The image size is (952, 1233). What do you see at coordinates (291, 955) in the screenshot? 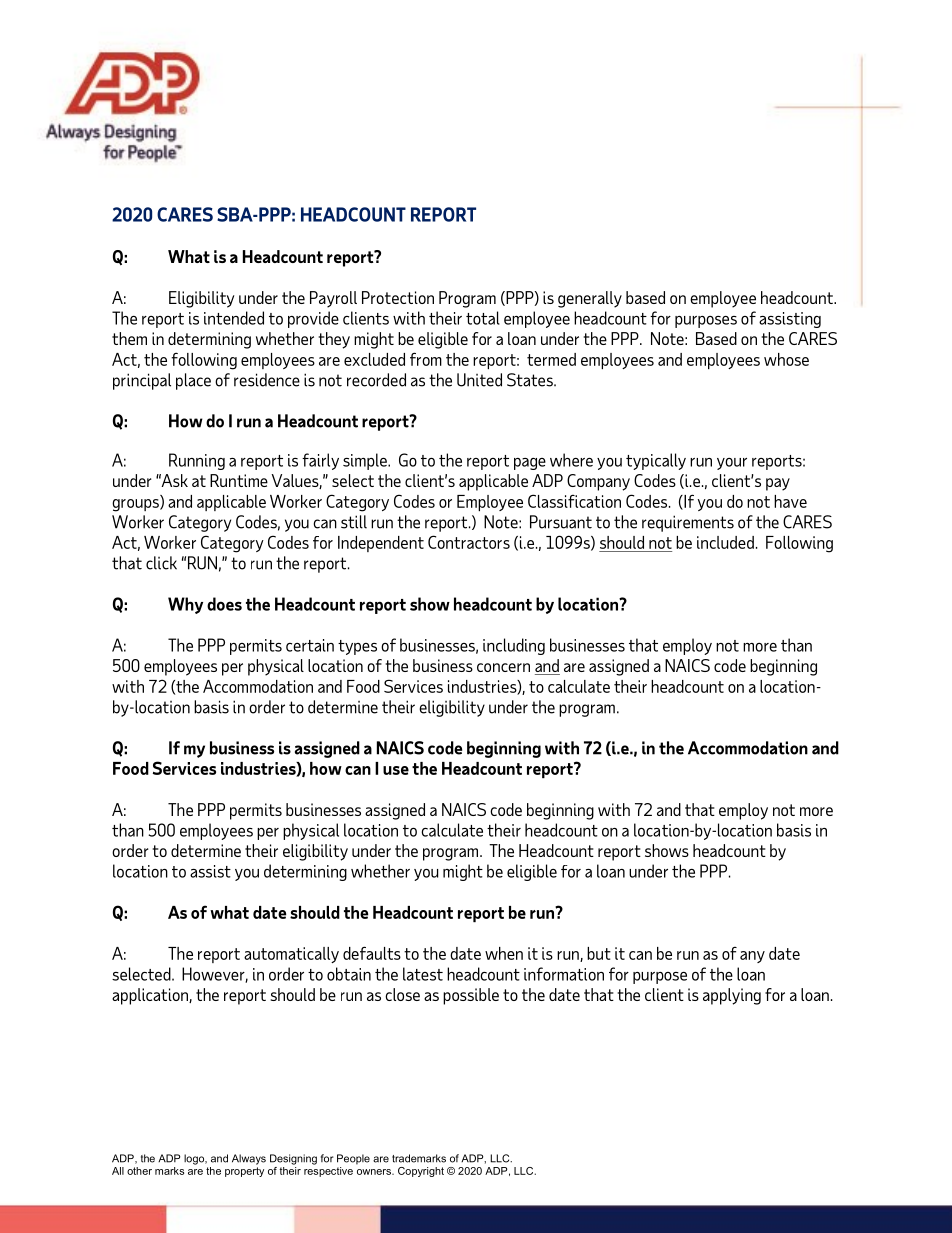
I see `automatically` at bounding box center [291, 955].
